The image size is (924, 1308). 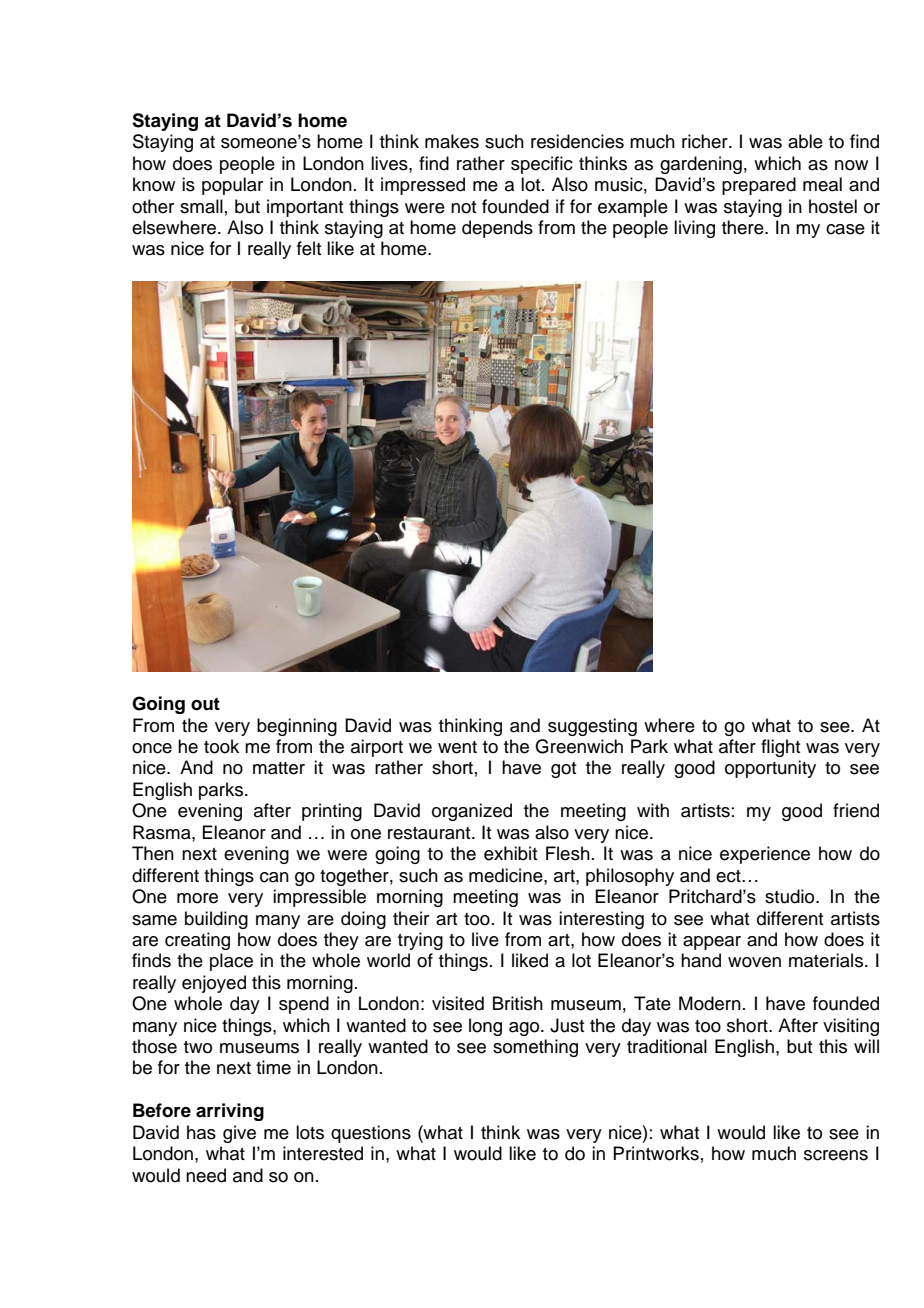 I want to click on give, so click(x=239, y=1134).
